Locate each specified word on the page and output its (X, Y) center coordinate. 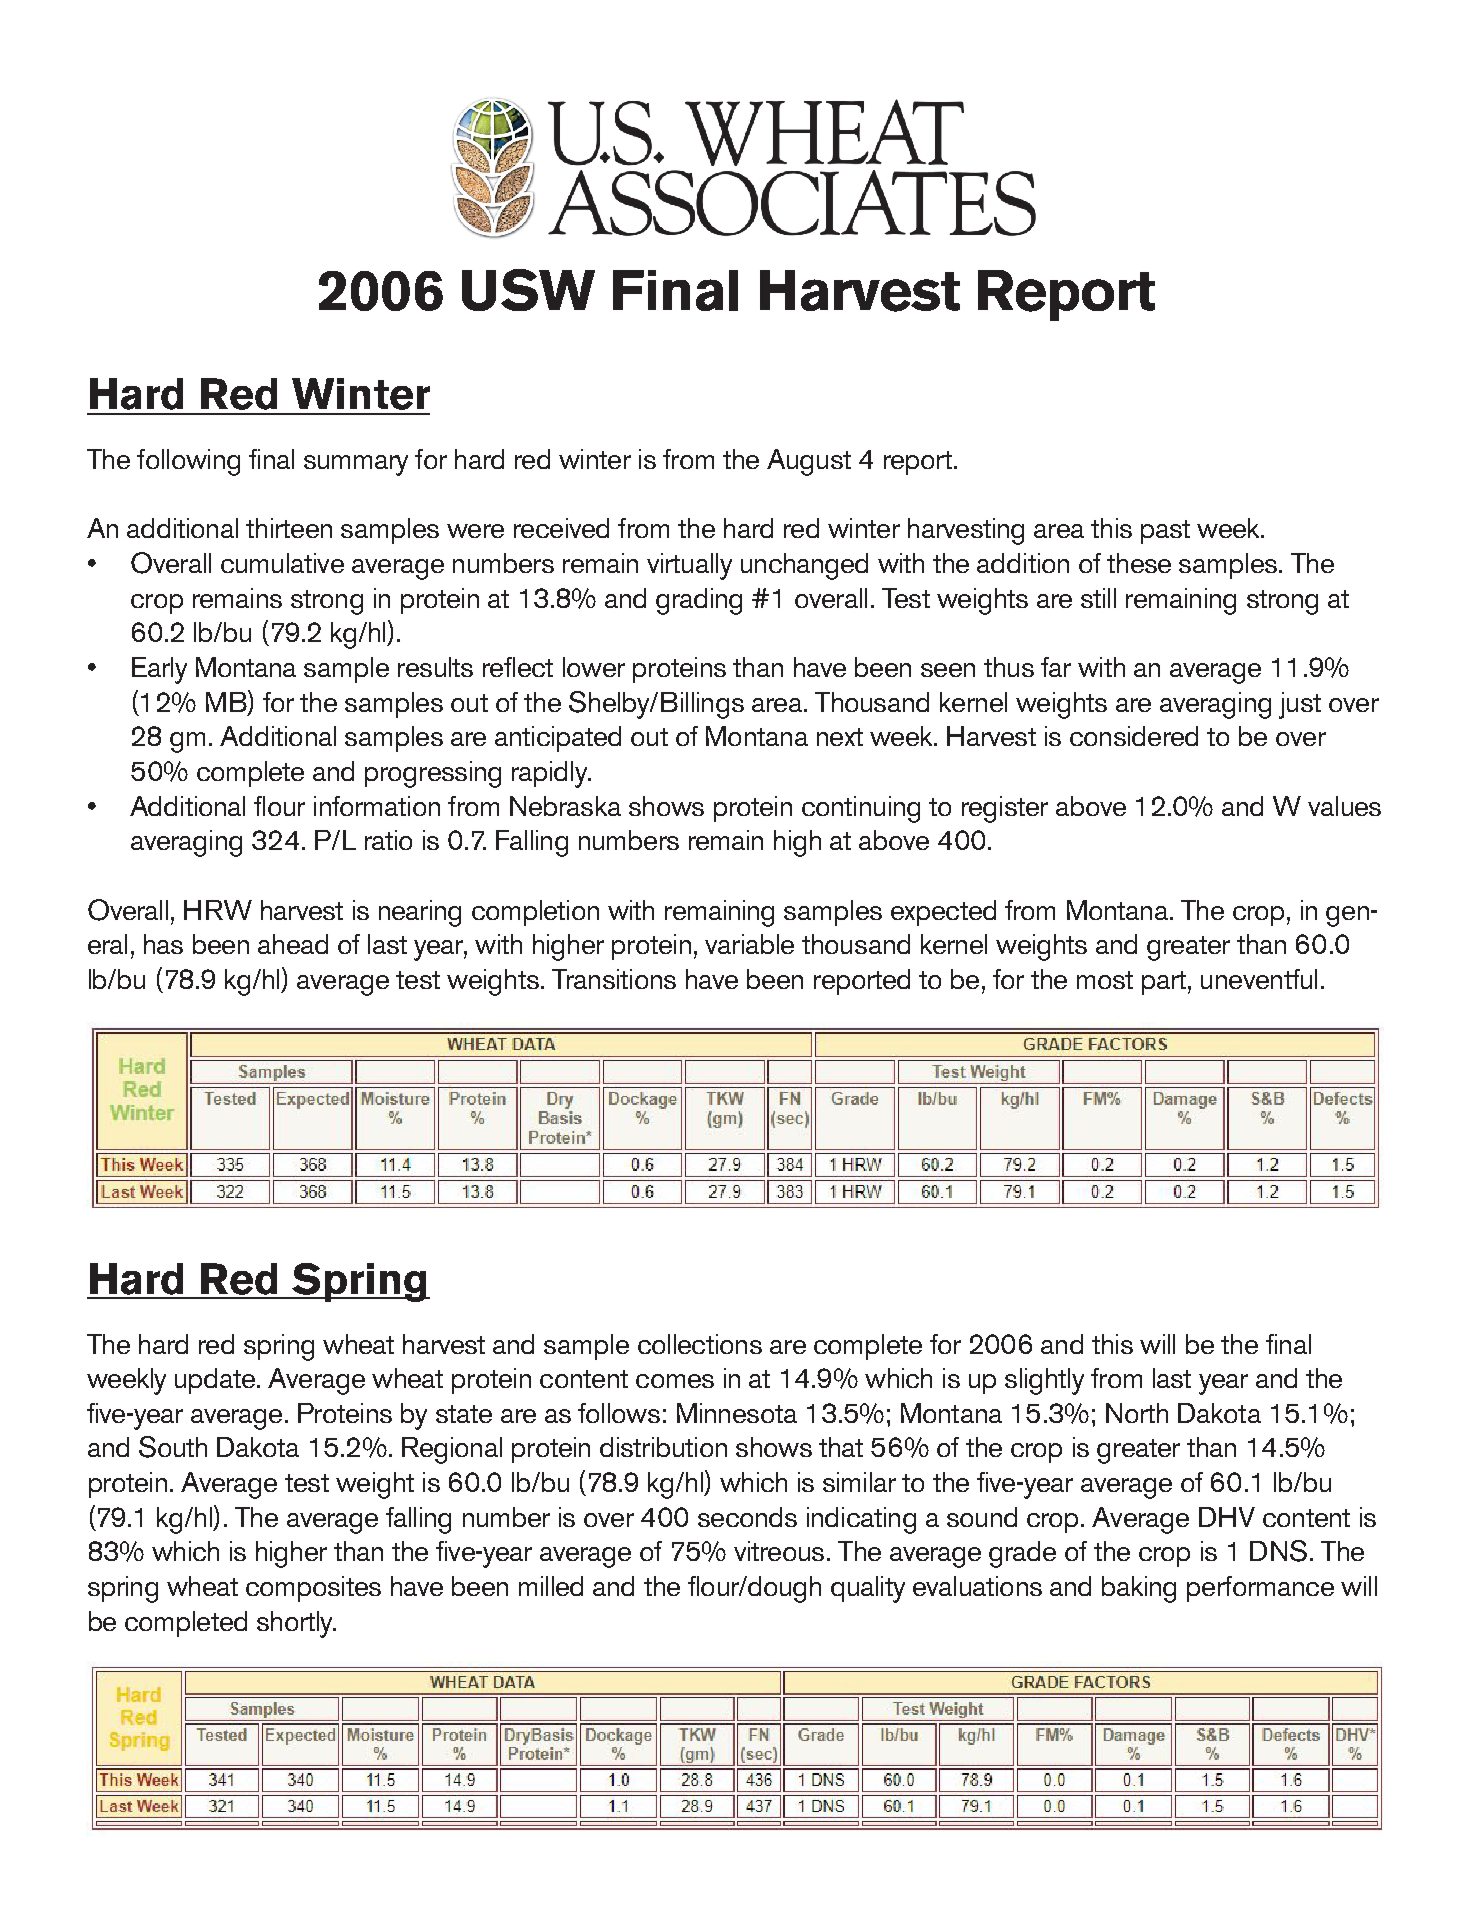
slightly (1044, 1381)
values (1344, 806)
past (1165, 532)
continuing (861, 809)
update (215, 1381)
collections (700, 1344)
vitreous (779, 1551)
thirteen (289, 528)
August (809, 462)
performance (1260, 1589)
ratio (388, 840)
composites (313, 1589)
